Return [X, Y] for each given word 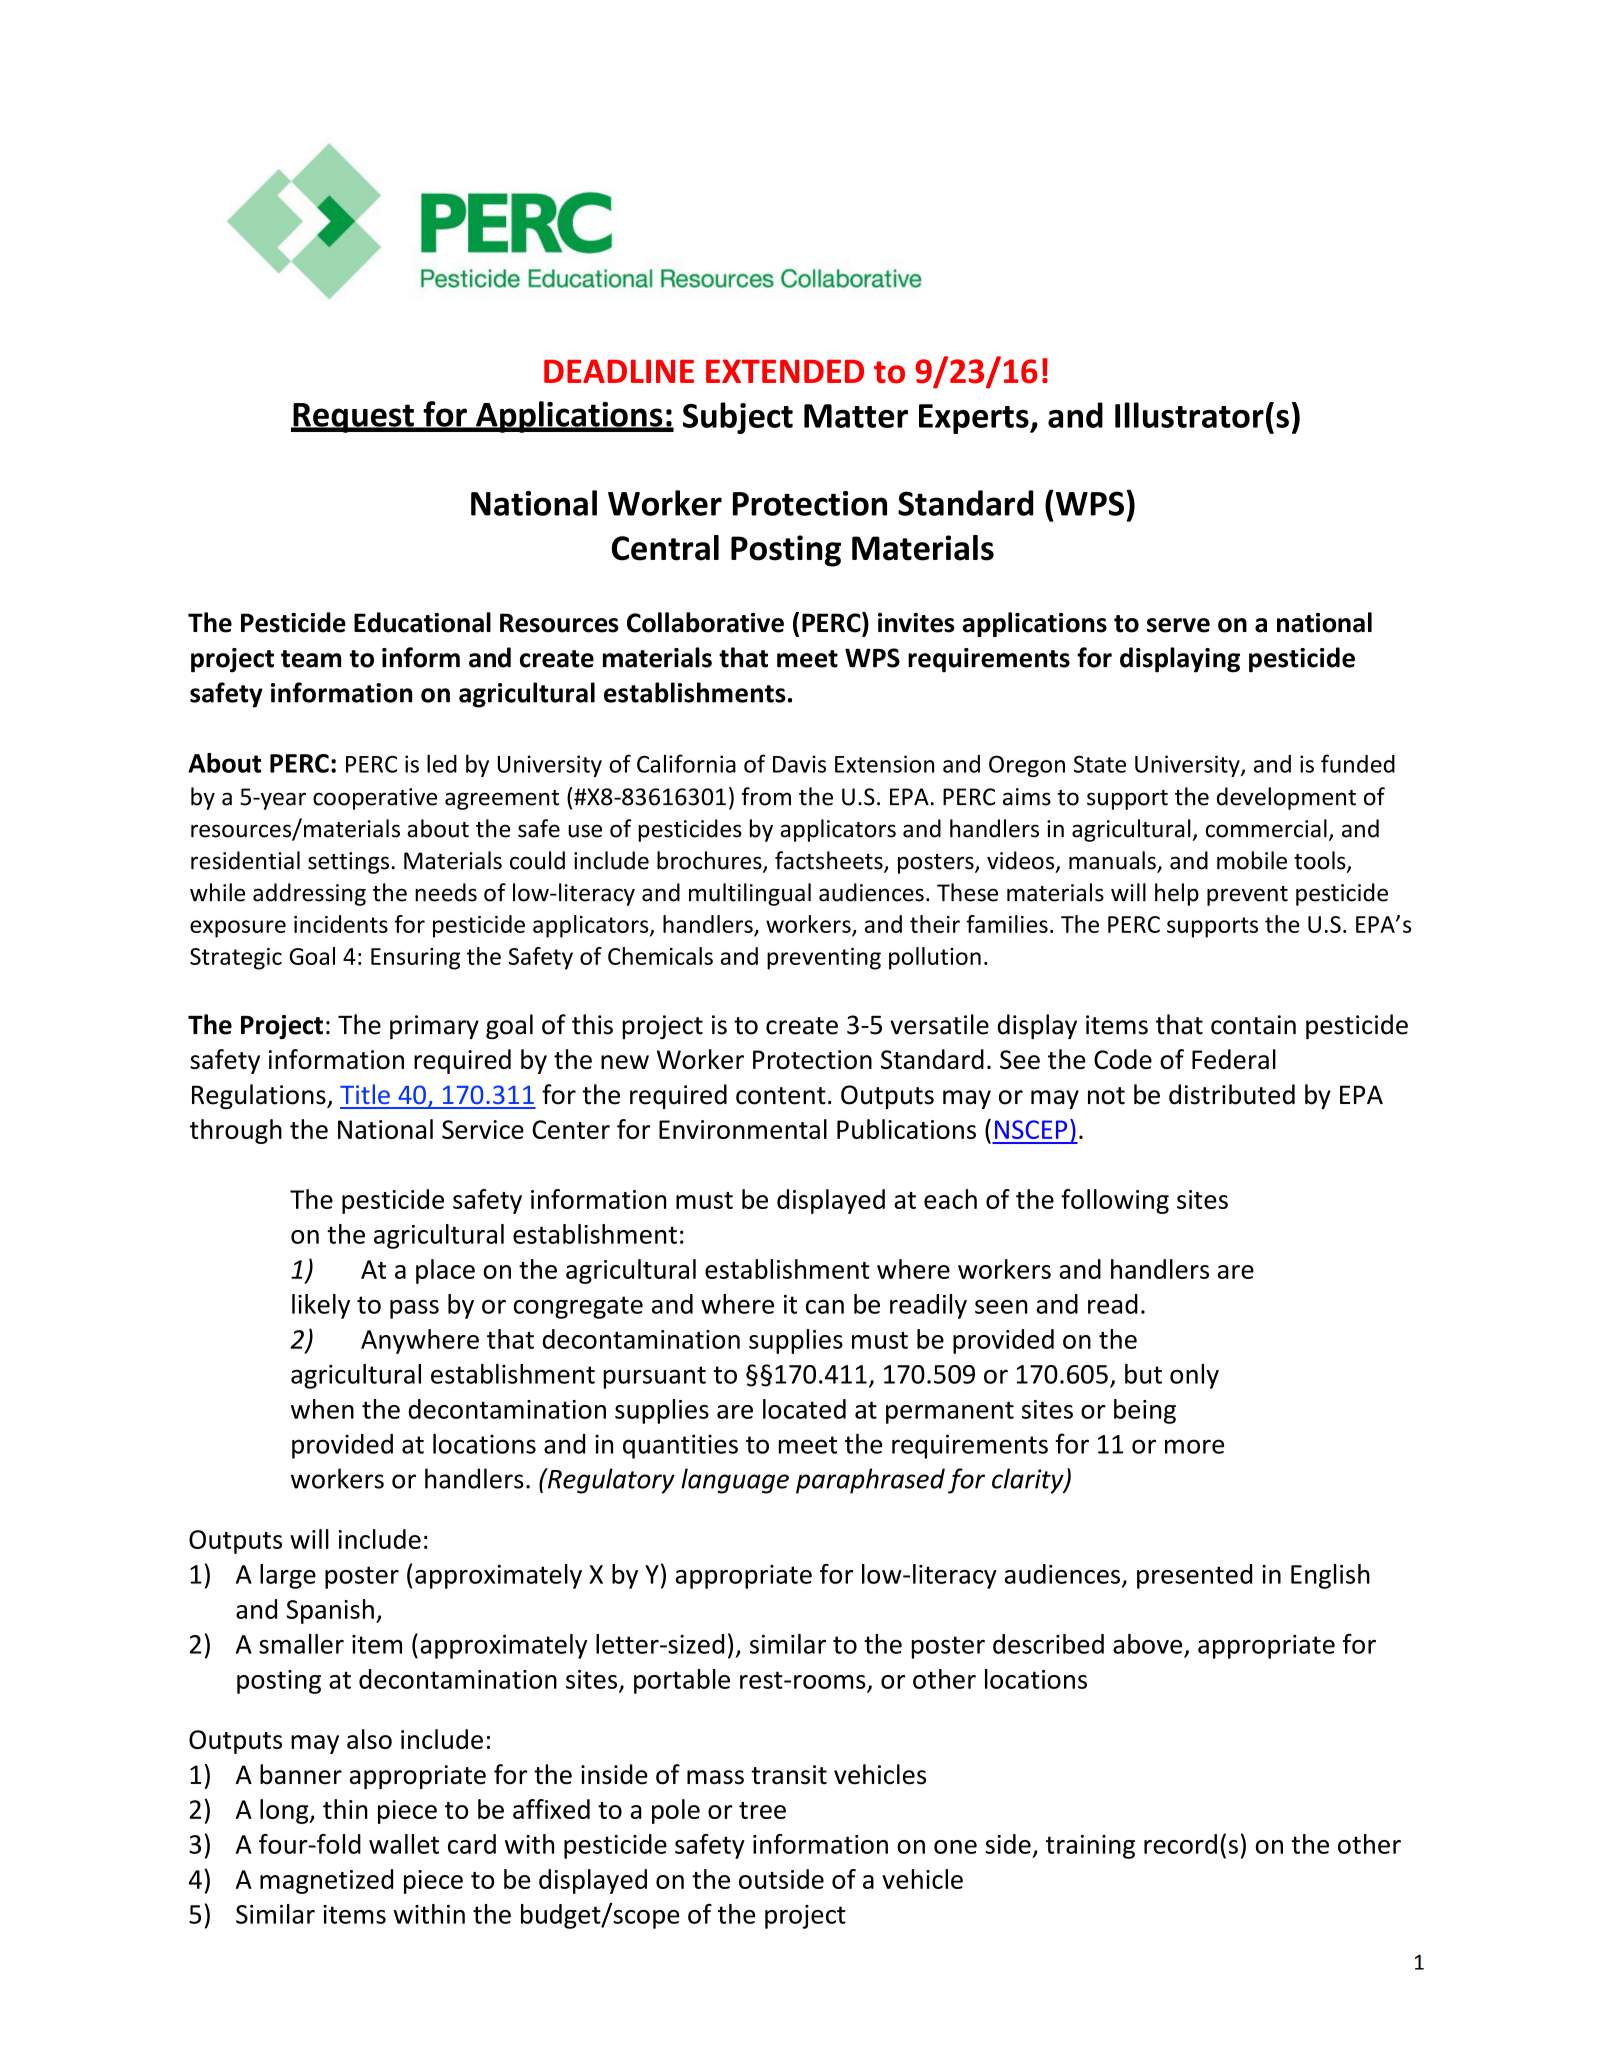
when [322, 1409]
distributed [1232, 1094]
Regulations [260, 1096]
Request [353, 418]
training [1090, 1847]
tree [762, 1810]
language [735, 1481]
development [1286, 798]
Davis [799, 764]
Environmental [743, 1129]
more [1194, 1446]
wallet [404, 1844]
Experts [975, 419]
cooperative [375, 799]
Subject [738, 418]
